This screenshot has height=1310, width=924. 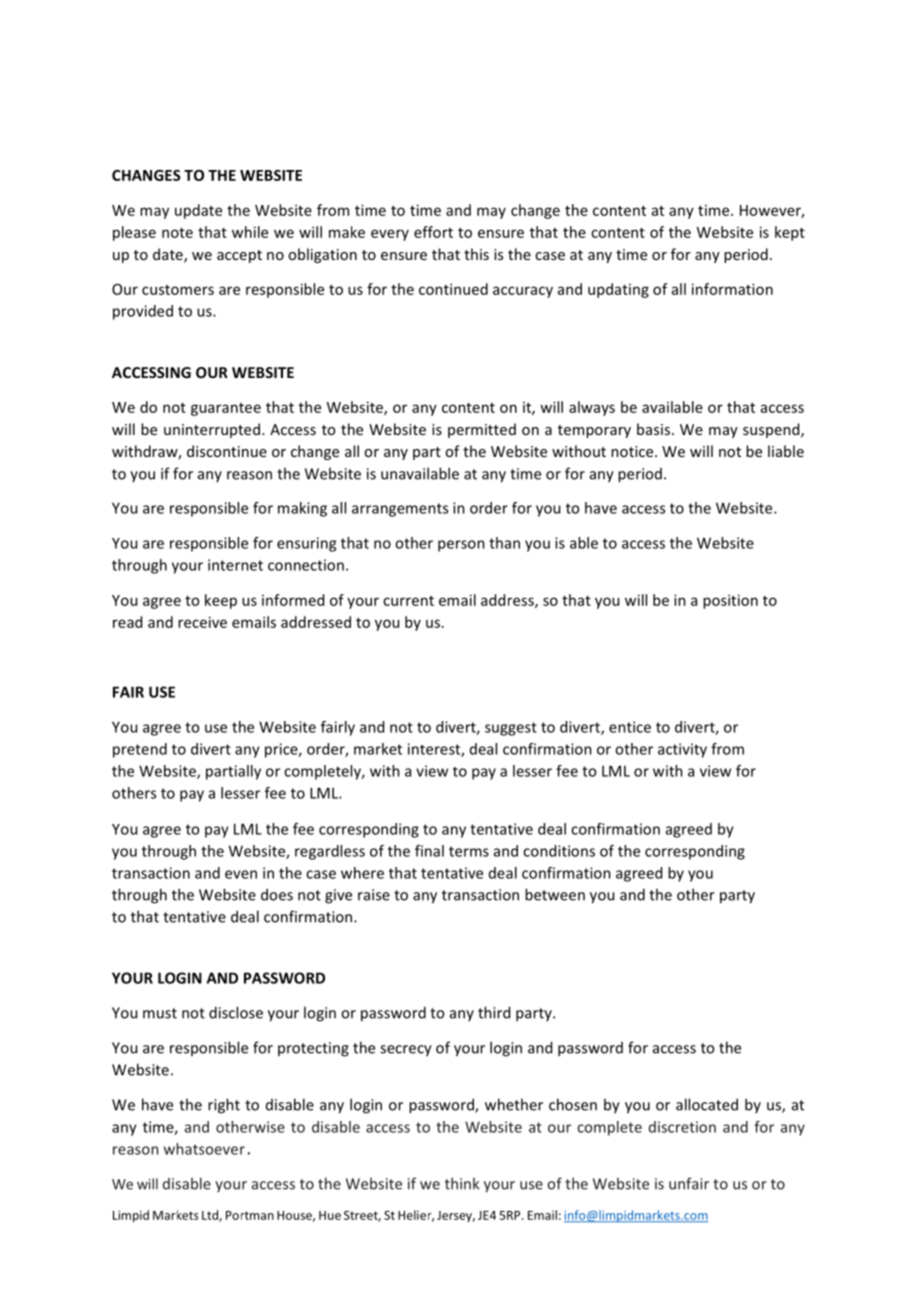 What do you see at coordinates (239, 256) in the screenshot?
I see `accept` at bounding box center [239, 256].
